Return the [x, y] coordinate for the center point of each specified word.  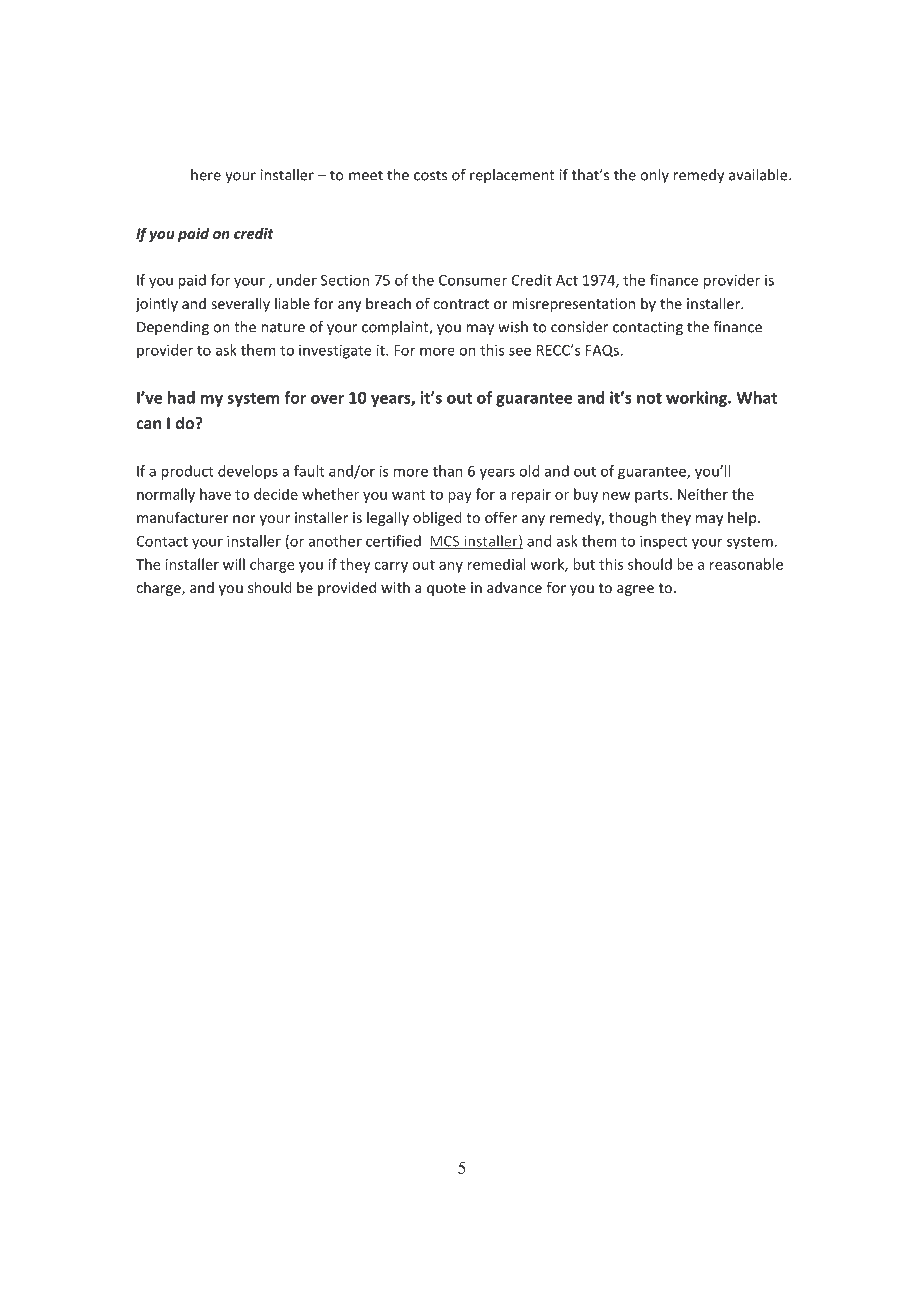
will [234, 564]
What [756, 397]
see [520, 351]
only [654, 176]
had [181, 397]
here [206, 175]
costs [430, 175]
